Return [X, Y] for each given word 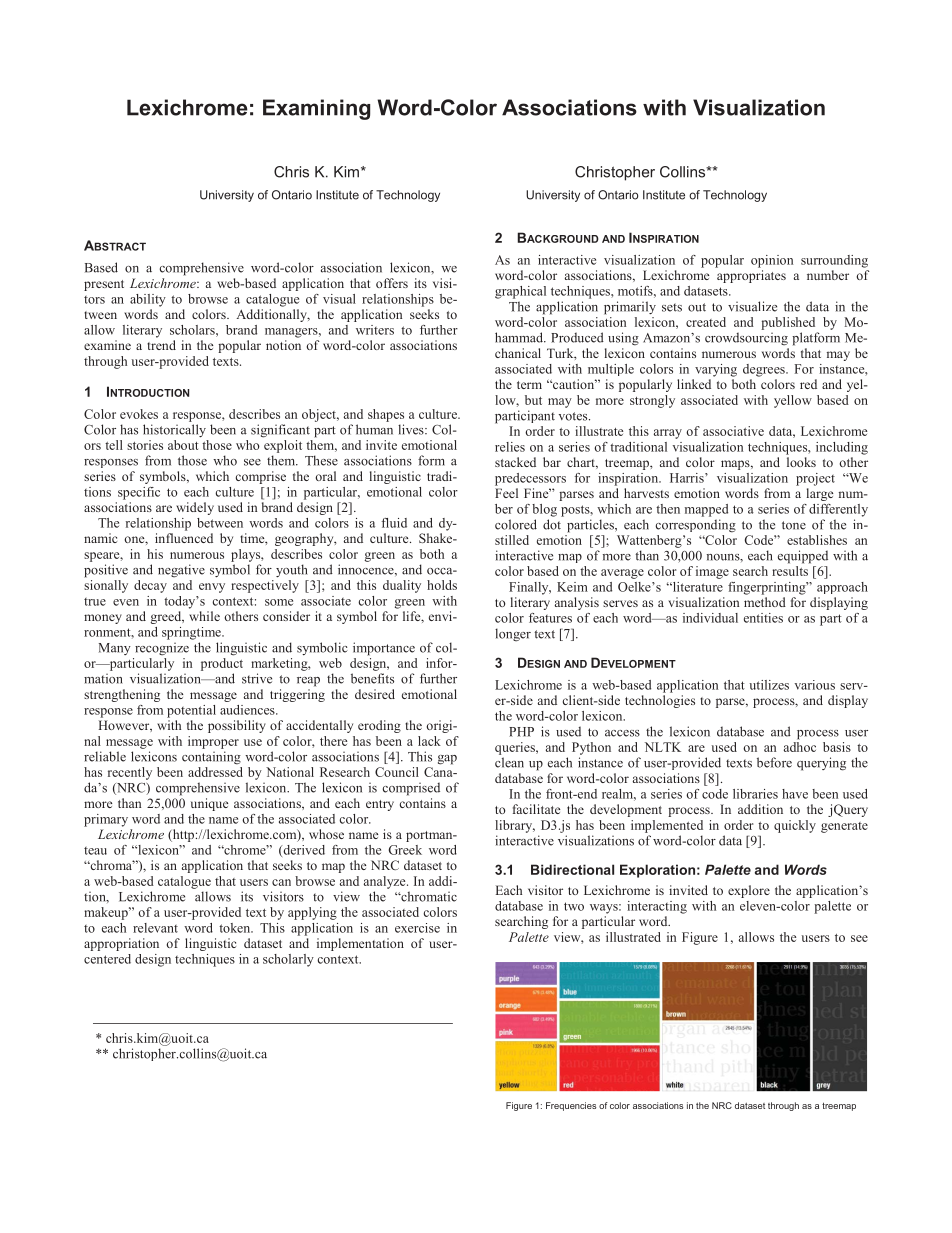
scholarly [288, 960]
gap [447, 760]
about [183, 445]
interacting [657, 907]
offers [392, 283]
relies [510, 447]
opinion [772, 261]
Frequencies [571, 1106]
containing [211, 758]
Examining [316, 109]
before [774, 762]
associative [733, 431]
